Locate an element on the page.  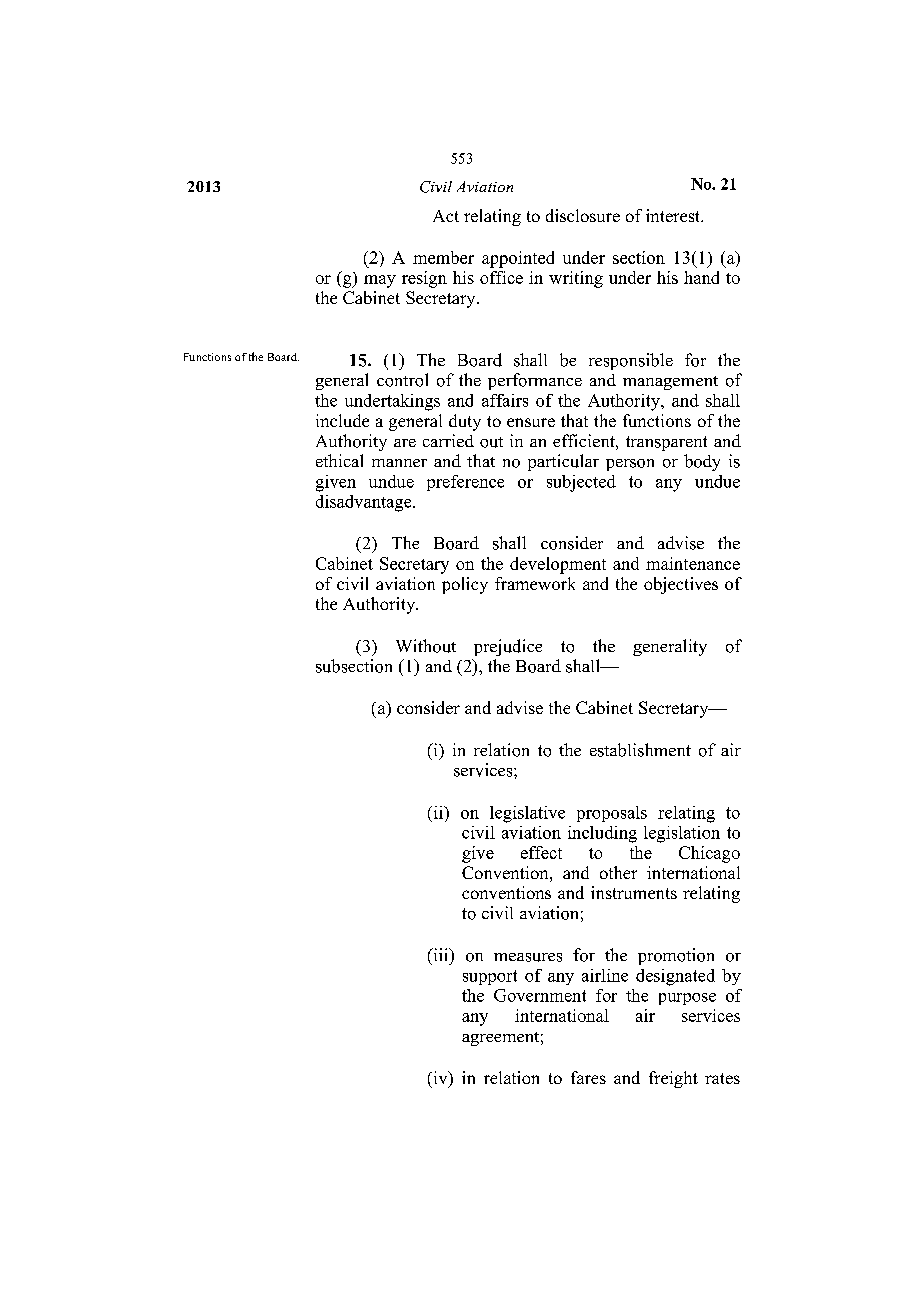
support is located at coordinates (490, 977).
